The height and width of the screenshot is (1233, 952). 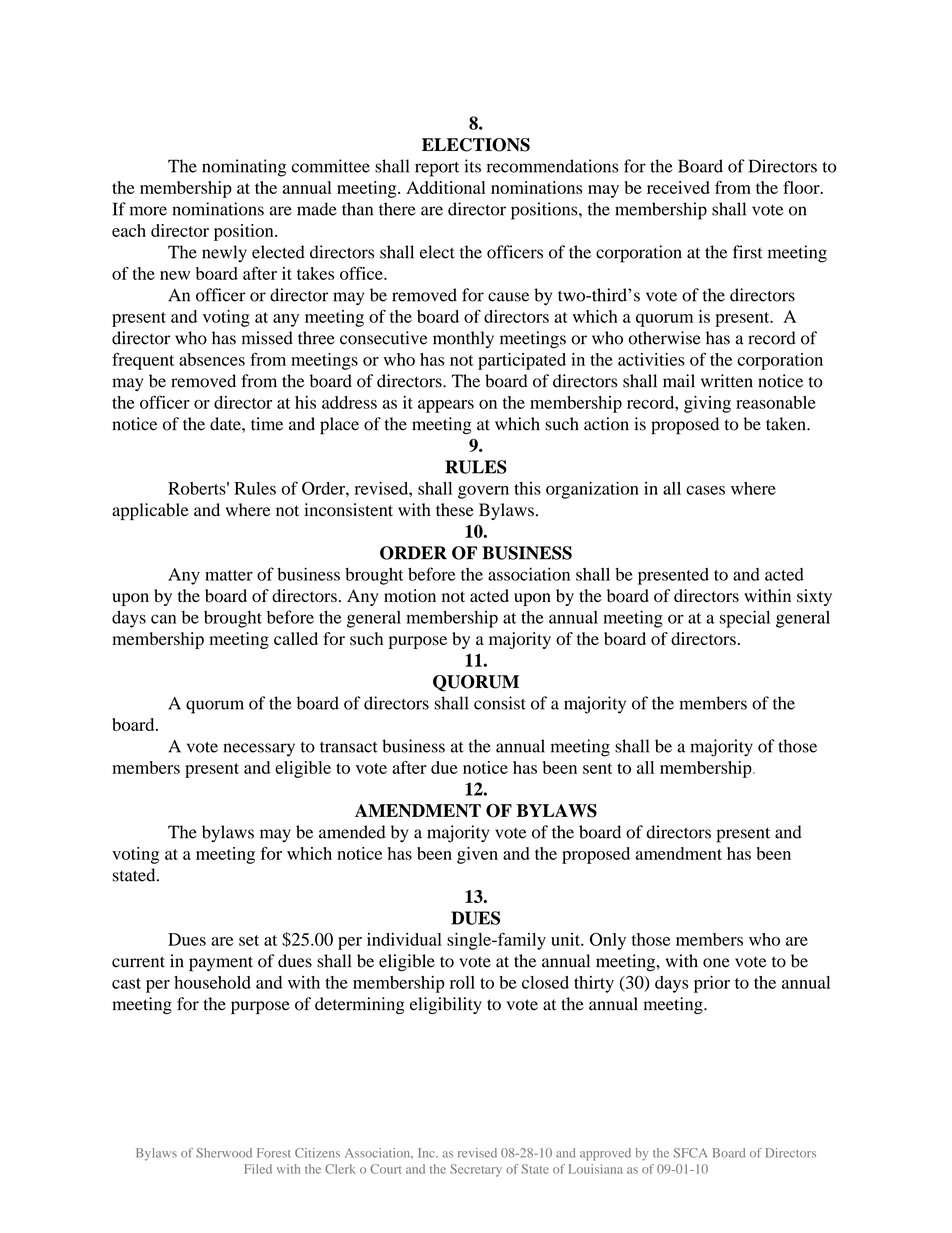 What do you see at coordinates (716, 963) in the screenshot?
I see `one` at bounding box center [716, 963].
